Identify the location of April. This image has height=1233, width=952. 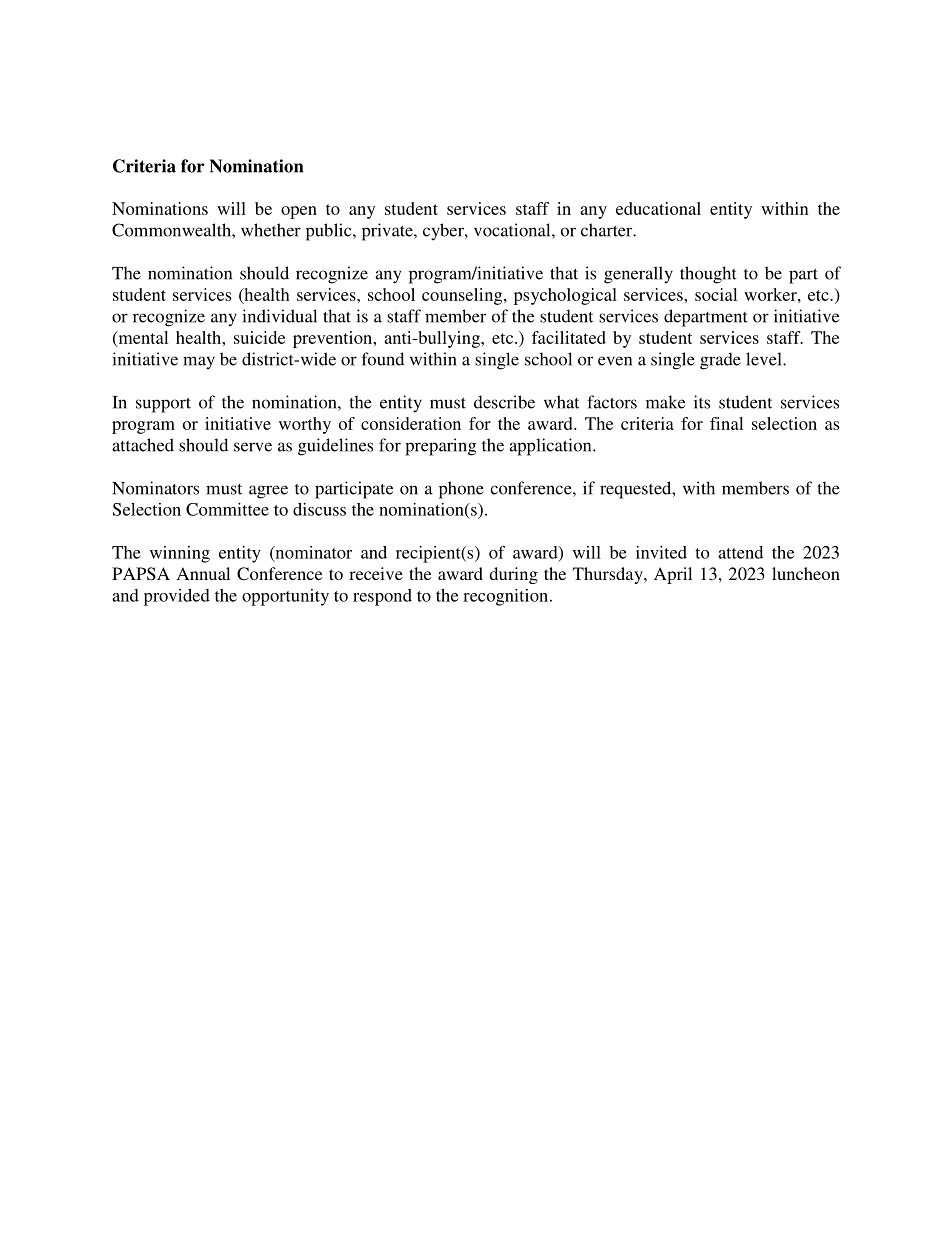
(673, 575).
